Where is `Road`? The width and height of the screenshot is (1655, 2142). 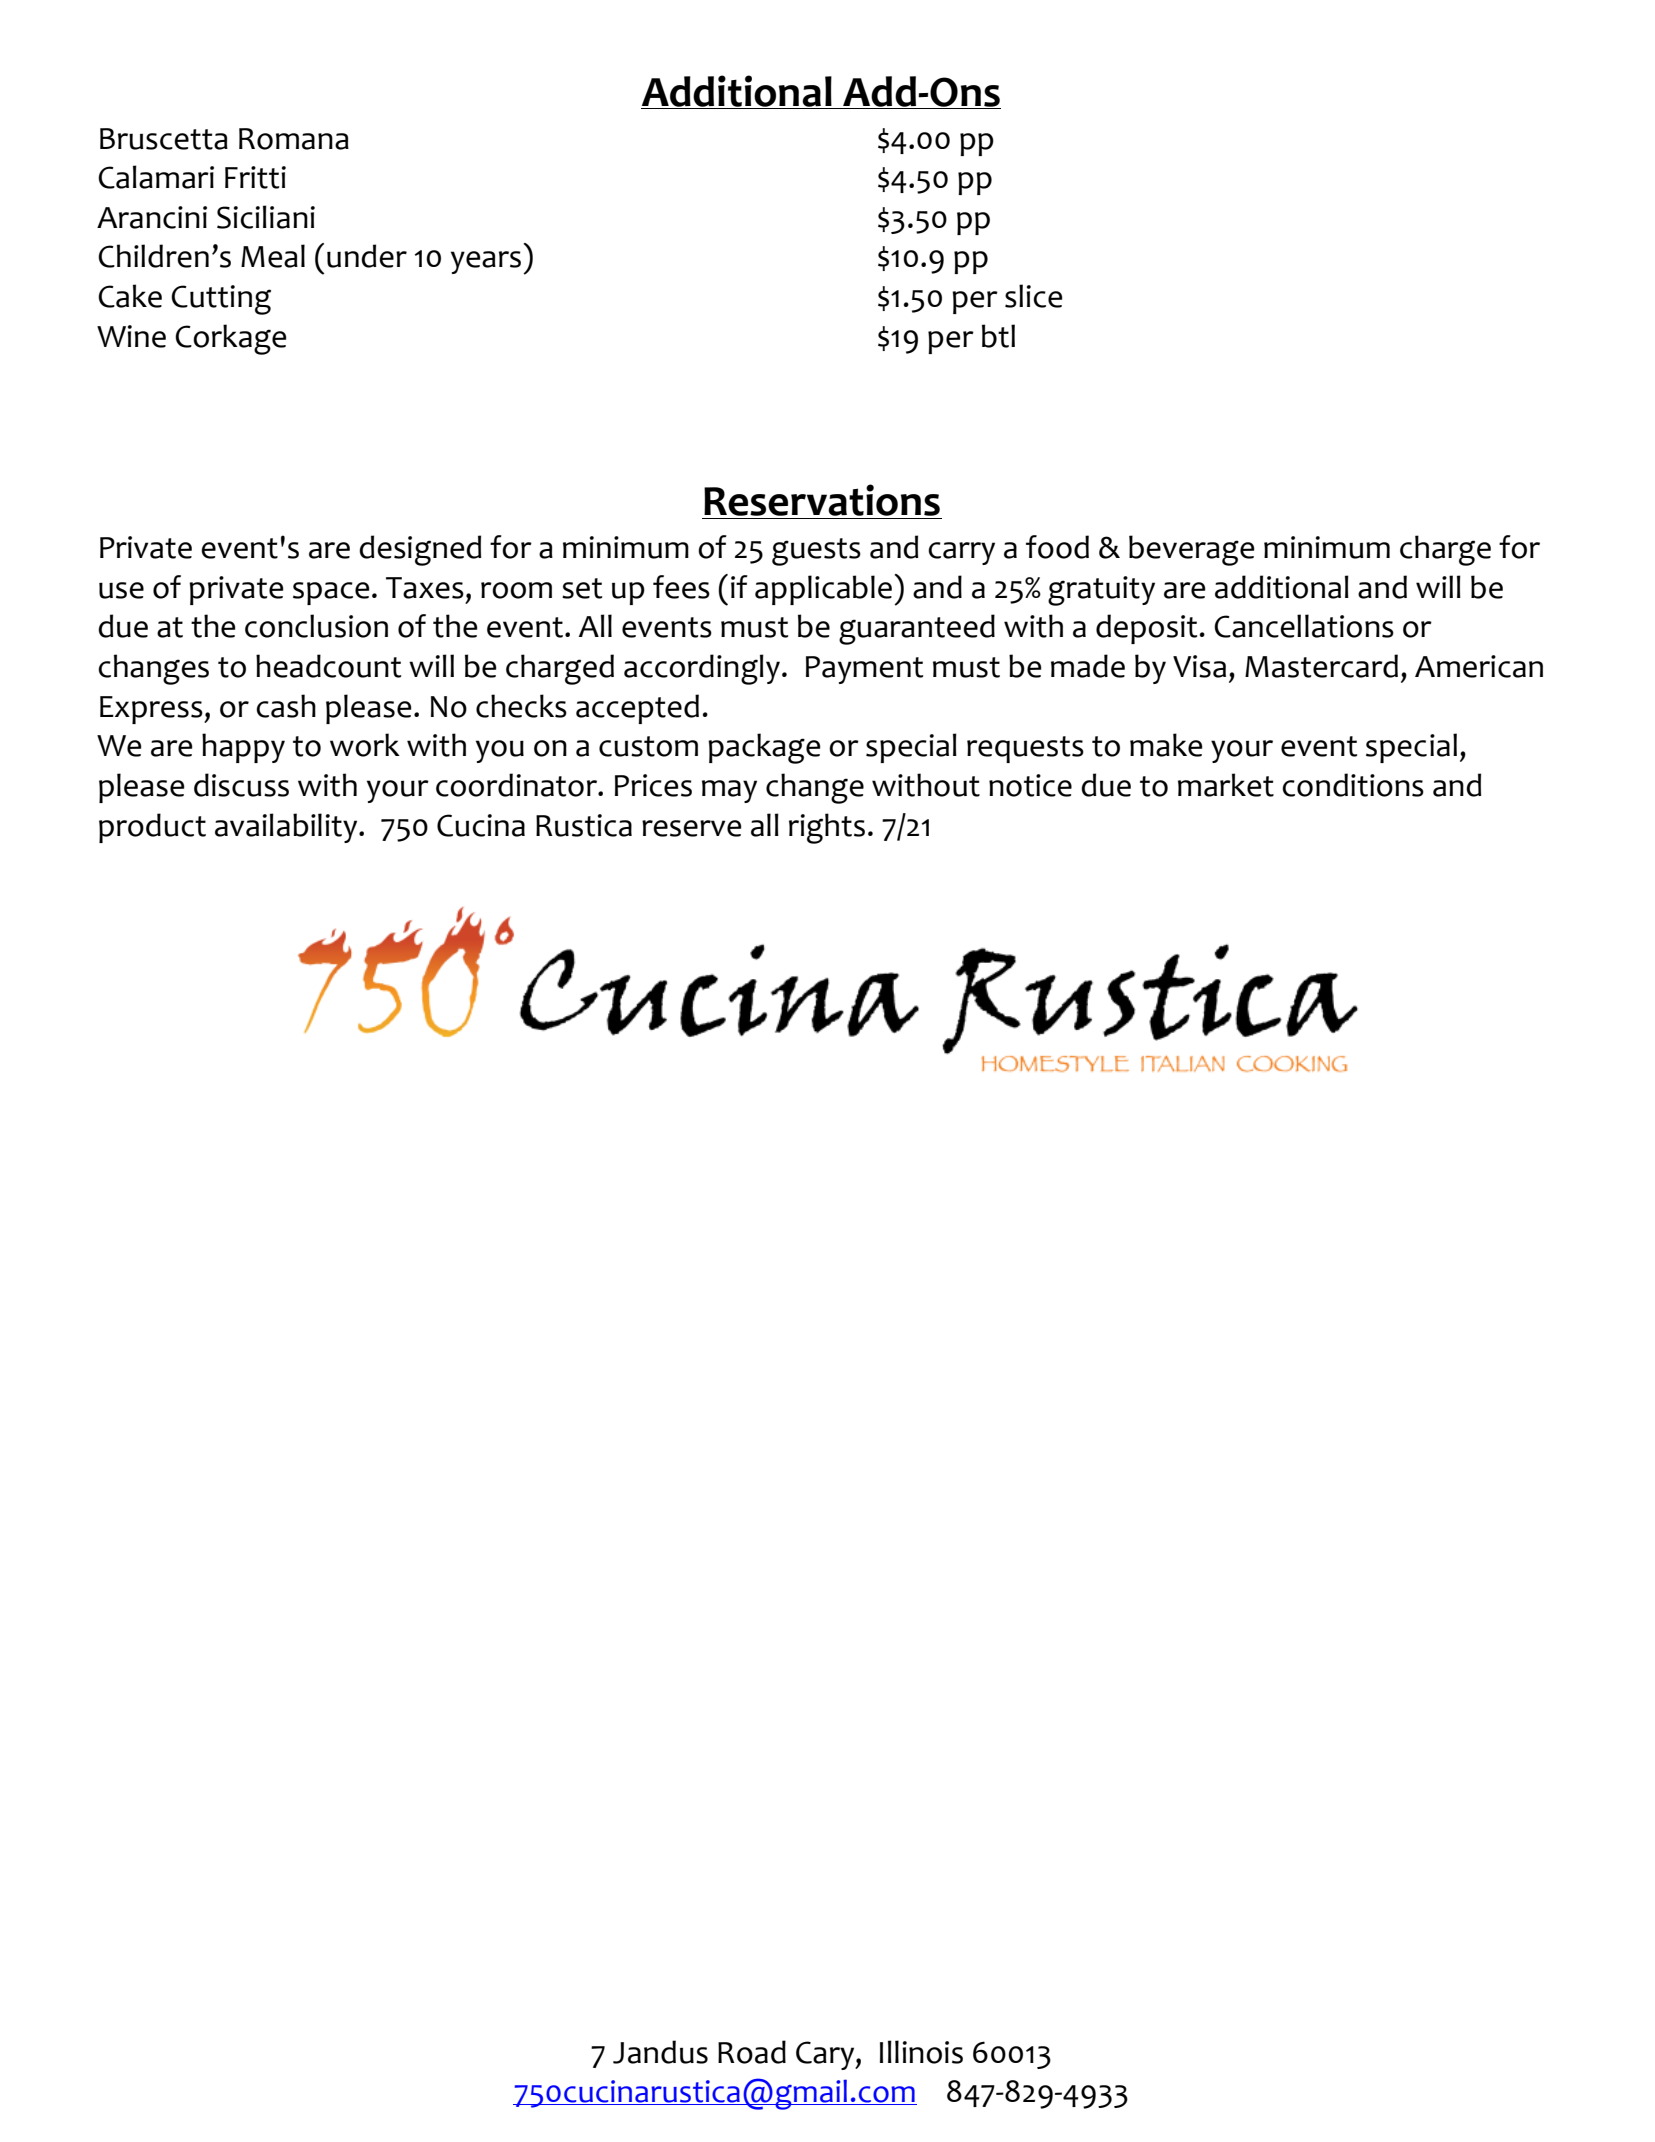
Road is located at coordinates (752, 2052).
